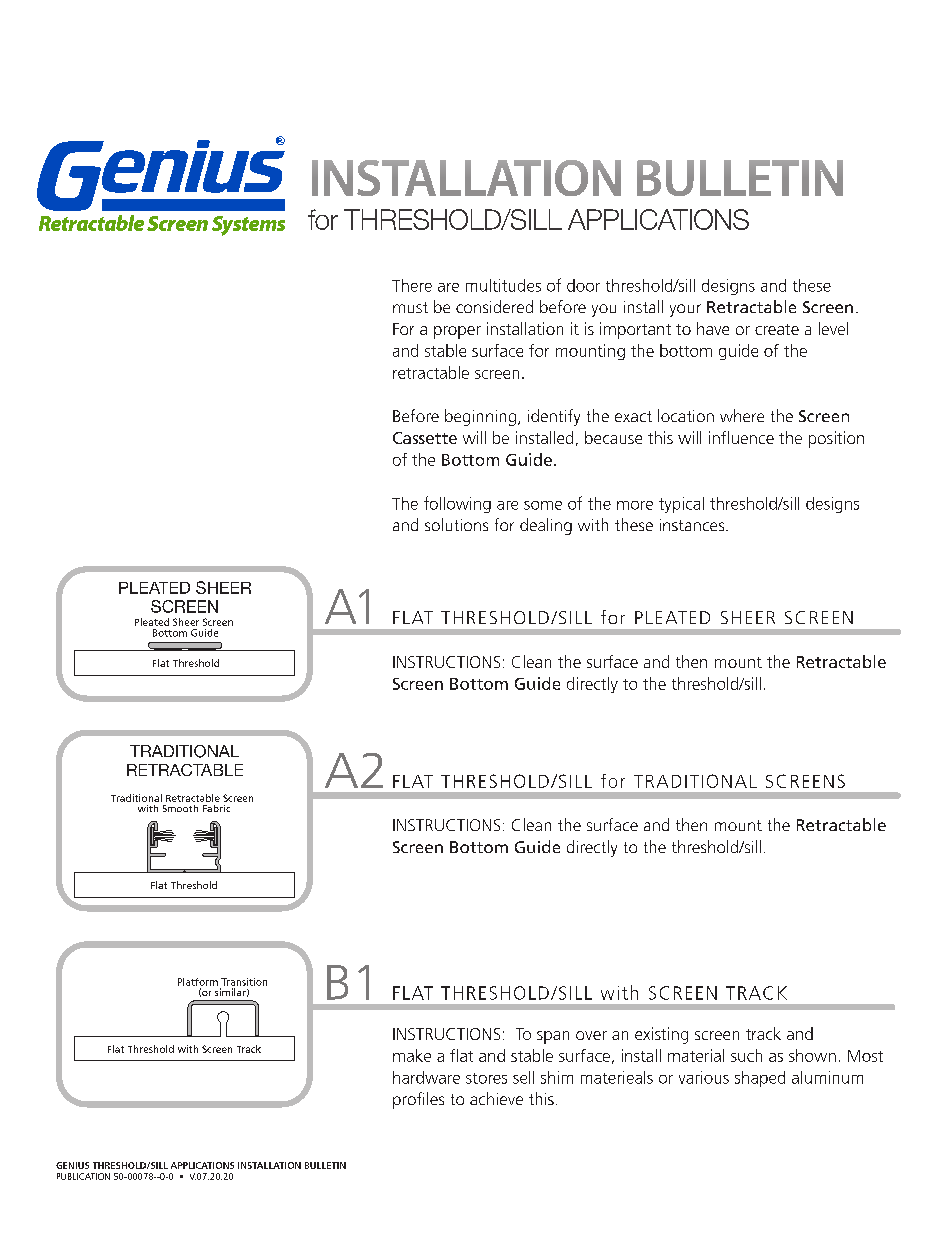 This page has height=1233, width=952. I want to click on achieve, so click(496, 1098).
